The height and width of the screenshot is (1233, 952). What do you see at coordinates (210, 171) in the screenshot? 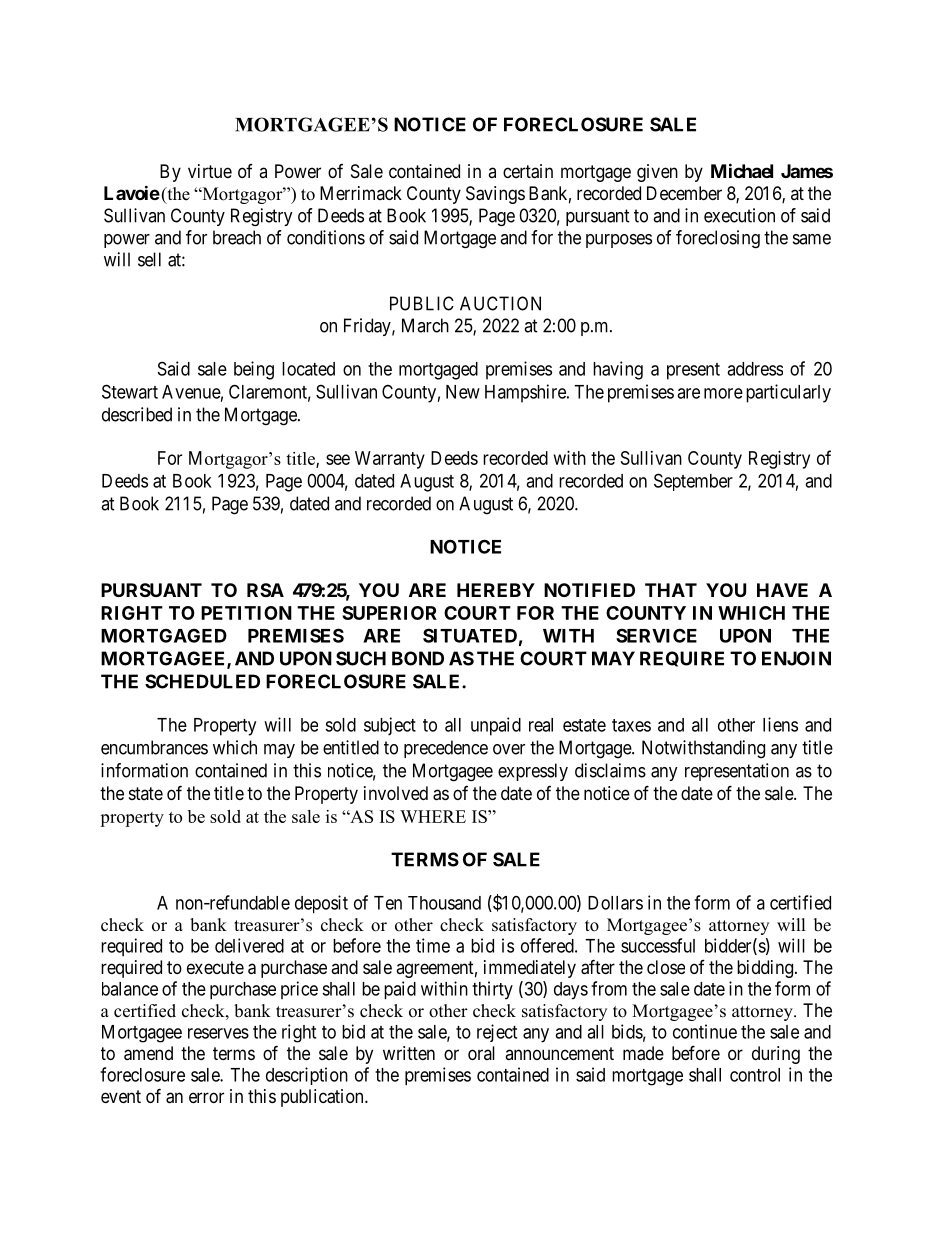
I see `virtue` at bounding box center [210, 171].
